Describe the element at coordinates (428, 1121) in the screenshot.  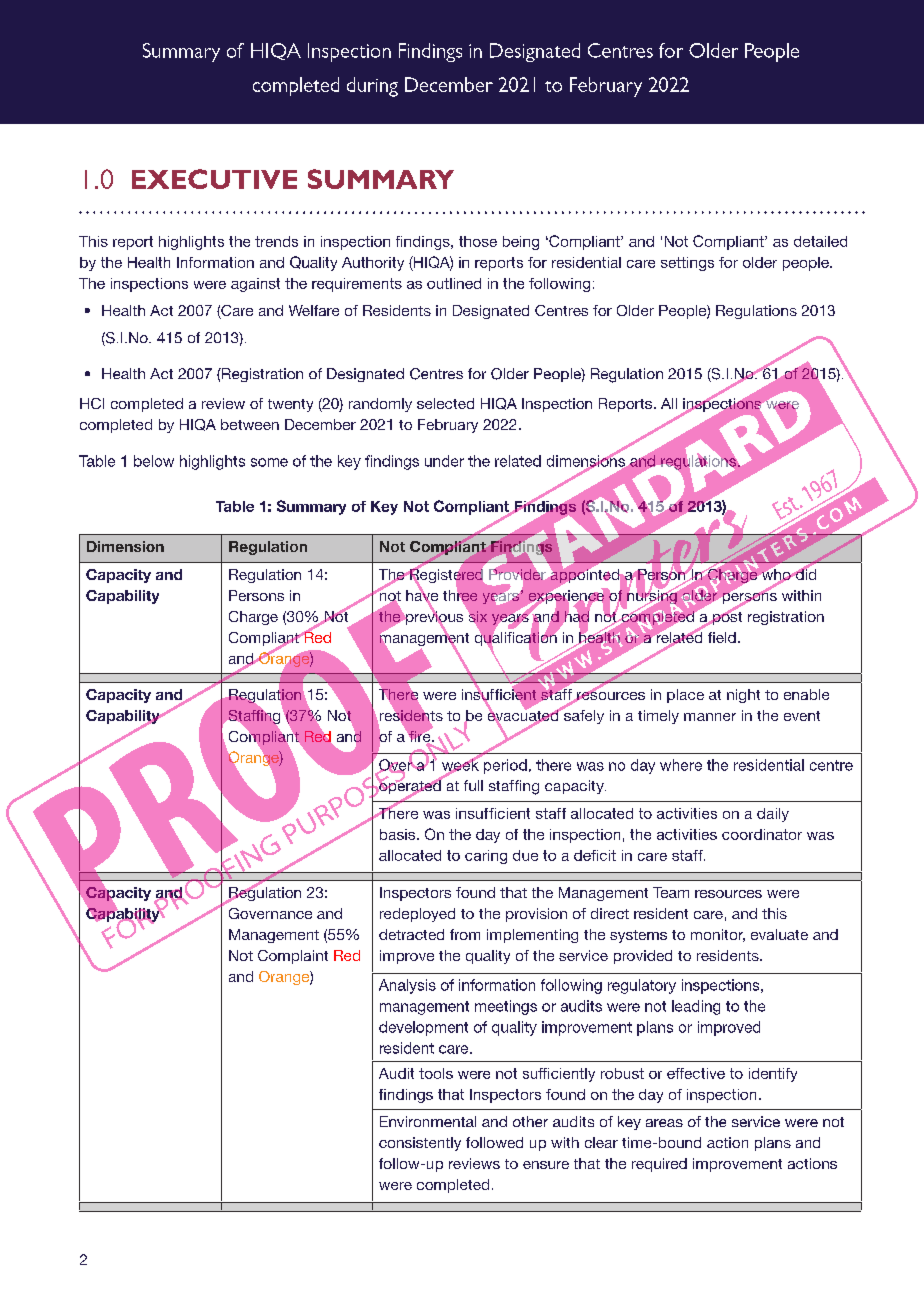
I see `Environmental` at that location.
